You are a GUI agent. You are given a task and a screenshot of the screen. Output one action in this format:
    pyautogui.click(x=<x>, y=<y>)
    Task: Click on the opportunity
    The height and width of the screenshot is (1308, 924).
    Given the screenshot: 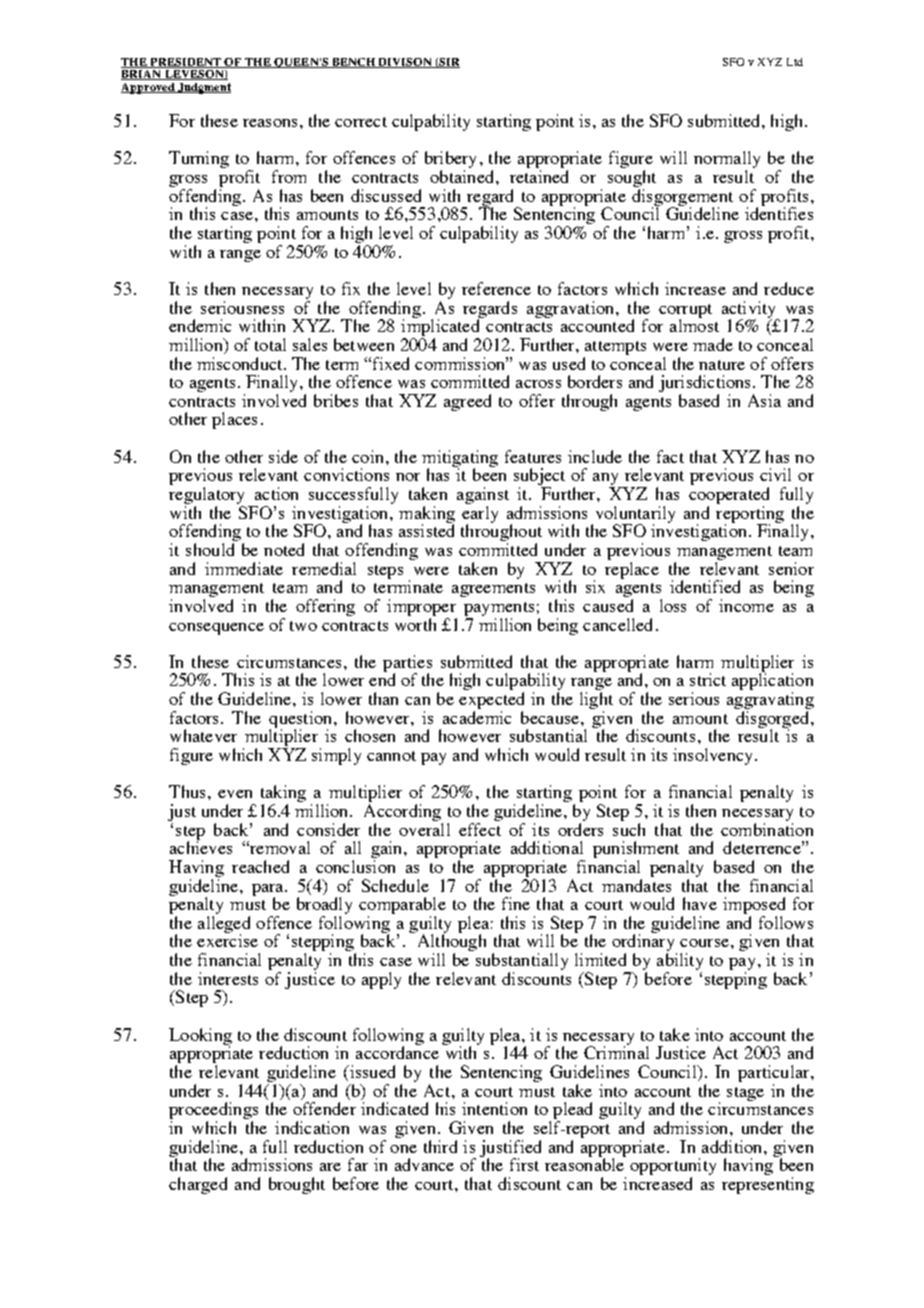 What is the action you would take?
    pyautogui.click(x=673, y=1168)
